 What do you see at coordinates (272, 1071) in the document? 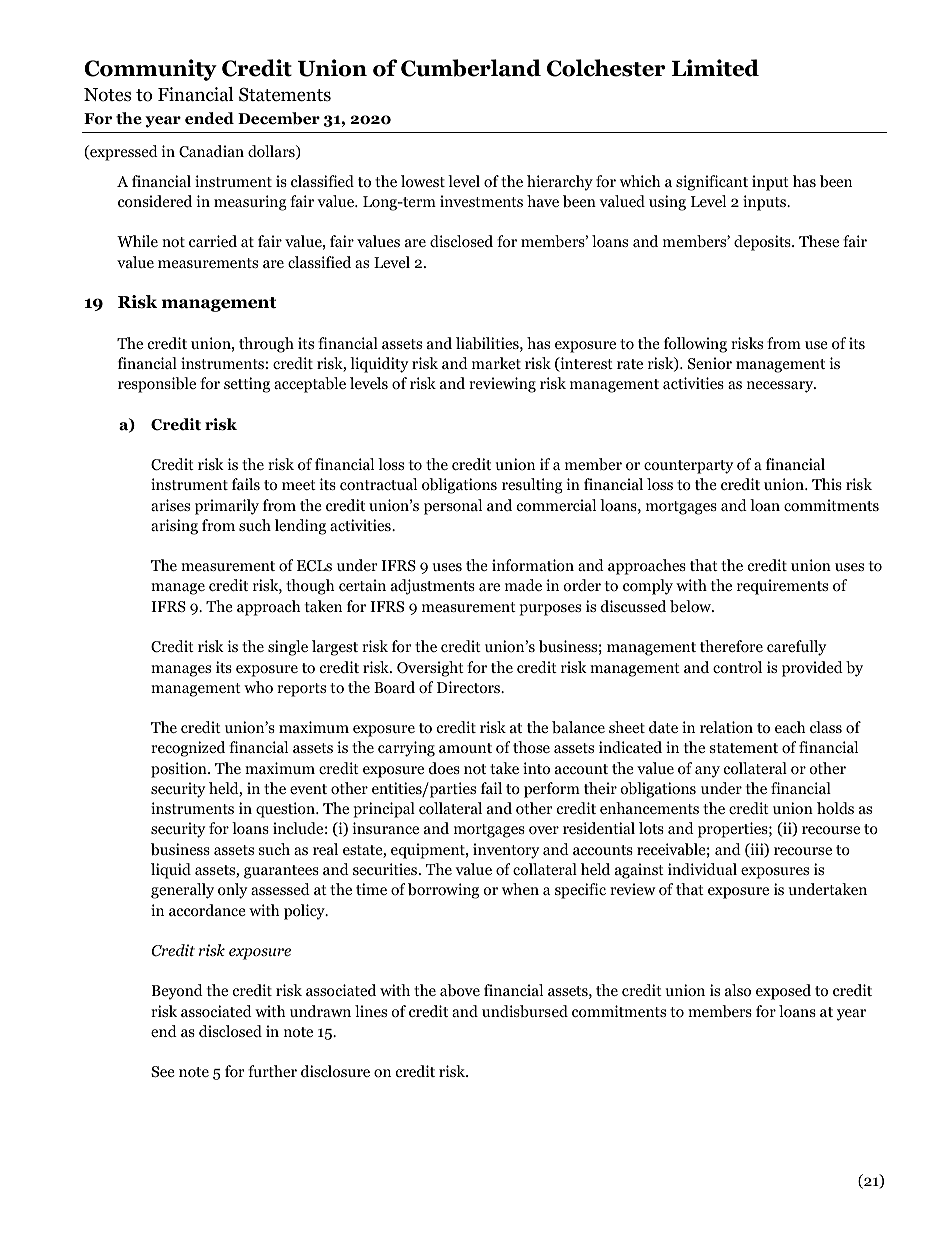
I see `further` at bounding box center [272, 1071].
